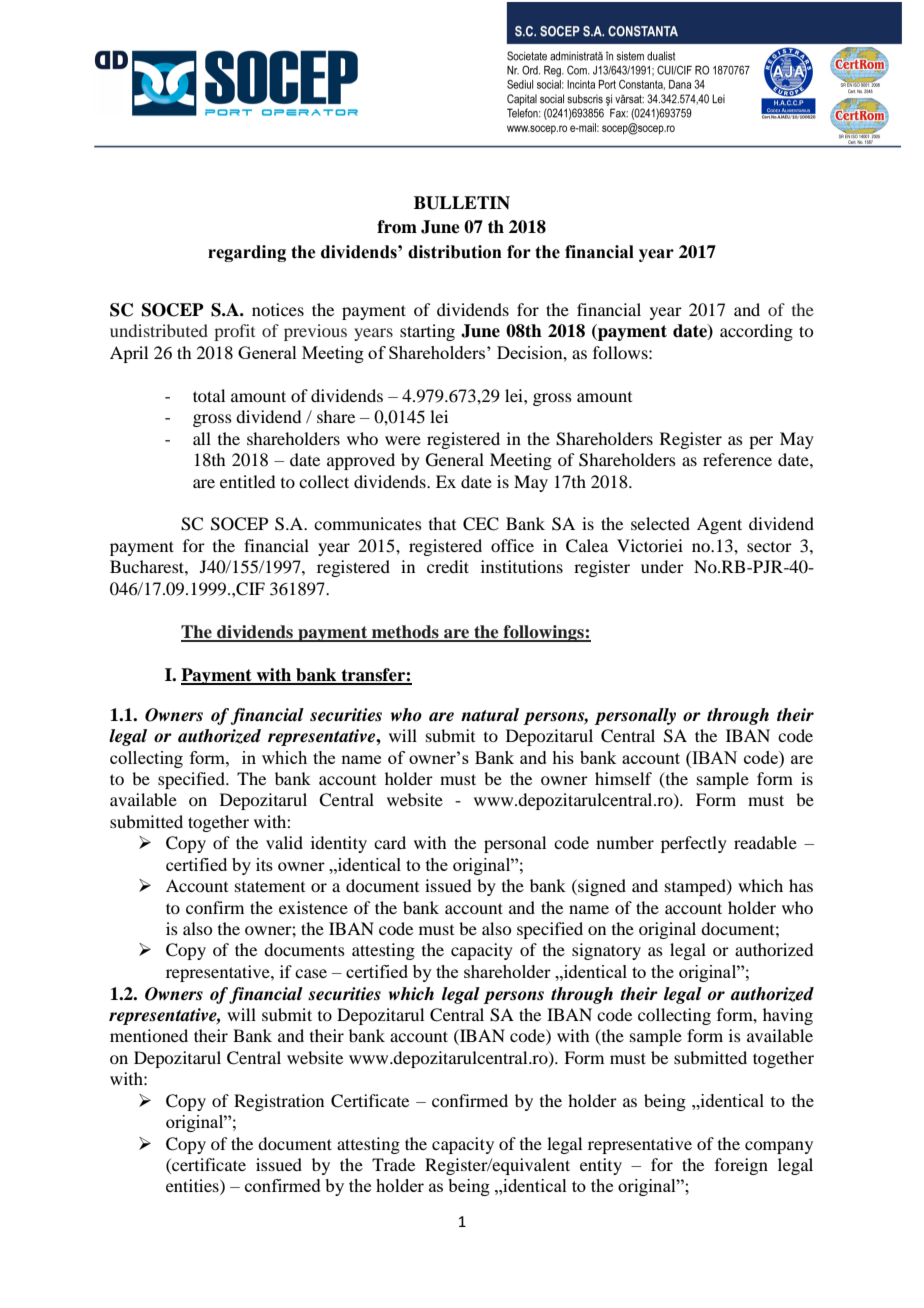 The height and width of the image is (1308, 924). What do you see at coordinates (623, 778) in the image?
I see `himself` at bounding box center [623, 778].
